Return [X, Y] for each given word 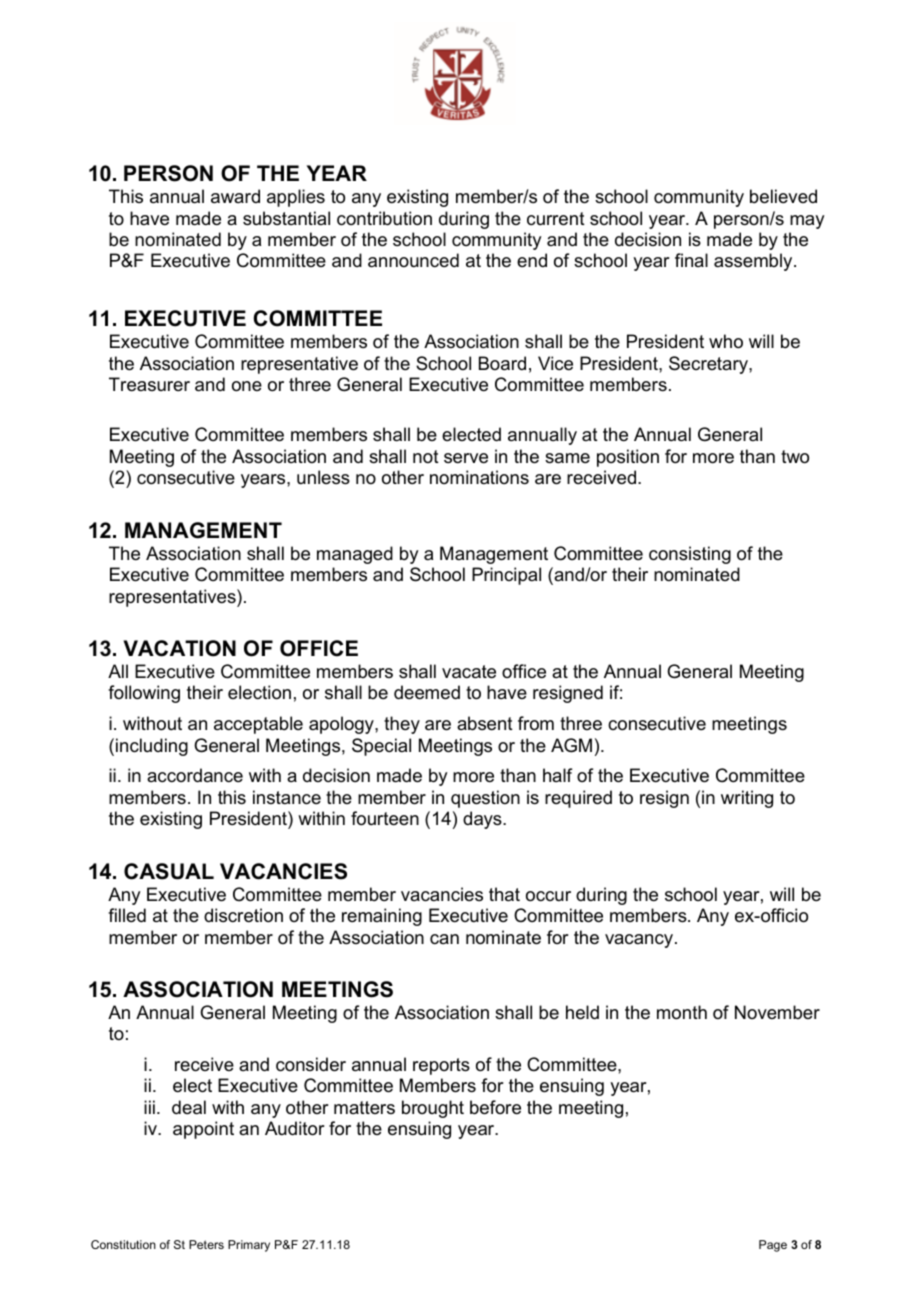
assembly [754, 262]
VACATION [179, 648]
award [235, 196]
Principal [506, 576]
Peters [206, 1244]
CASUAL [169, 871]
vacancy [640, 941]
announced [413, 260]
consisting [690, 555]
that [504, 894]
